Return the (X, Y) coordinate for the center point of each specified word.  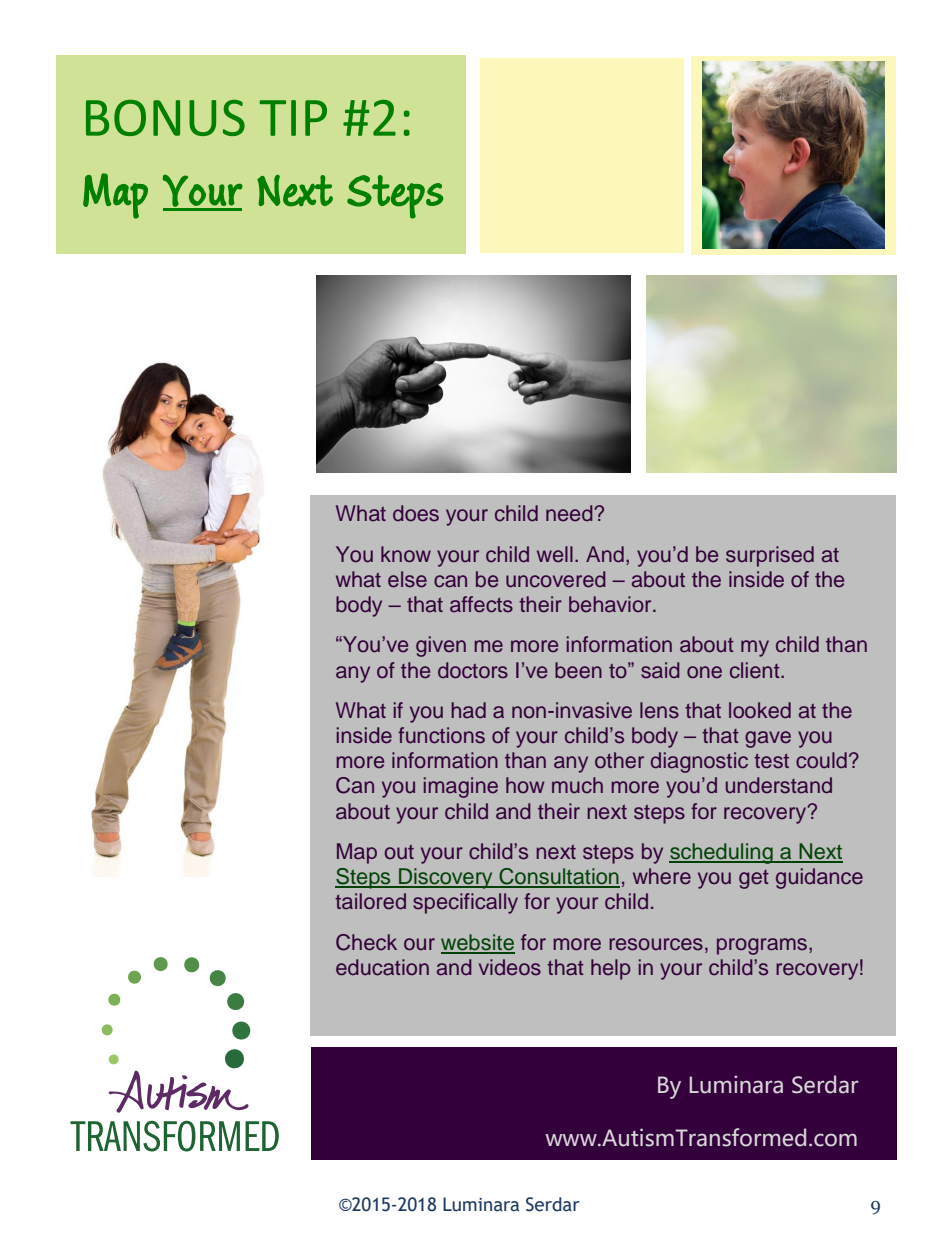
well (555, 554)
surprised (770, 556)
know (406, 554)
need (570, 513)
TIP (293, 118)
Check (366, 942)
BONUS (165, 118)
